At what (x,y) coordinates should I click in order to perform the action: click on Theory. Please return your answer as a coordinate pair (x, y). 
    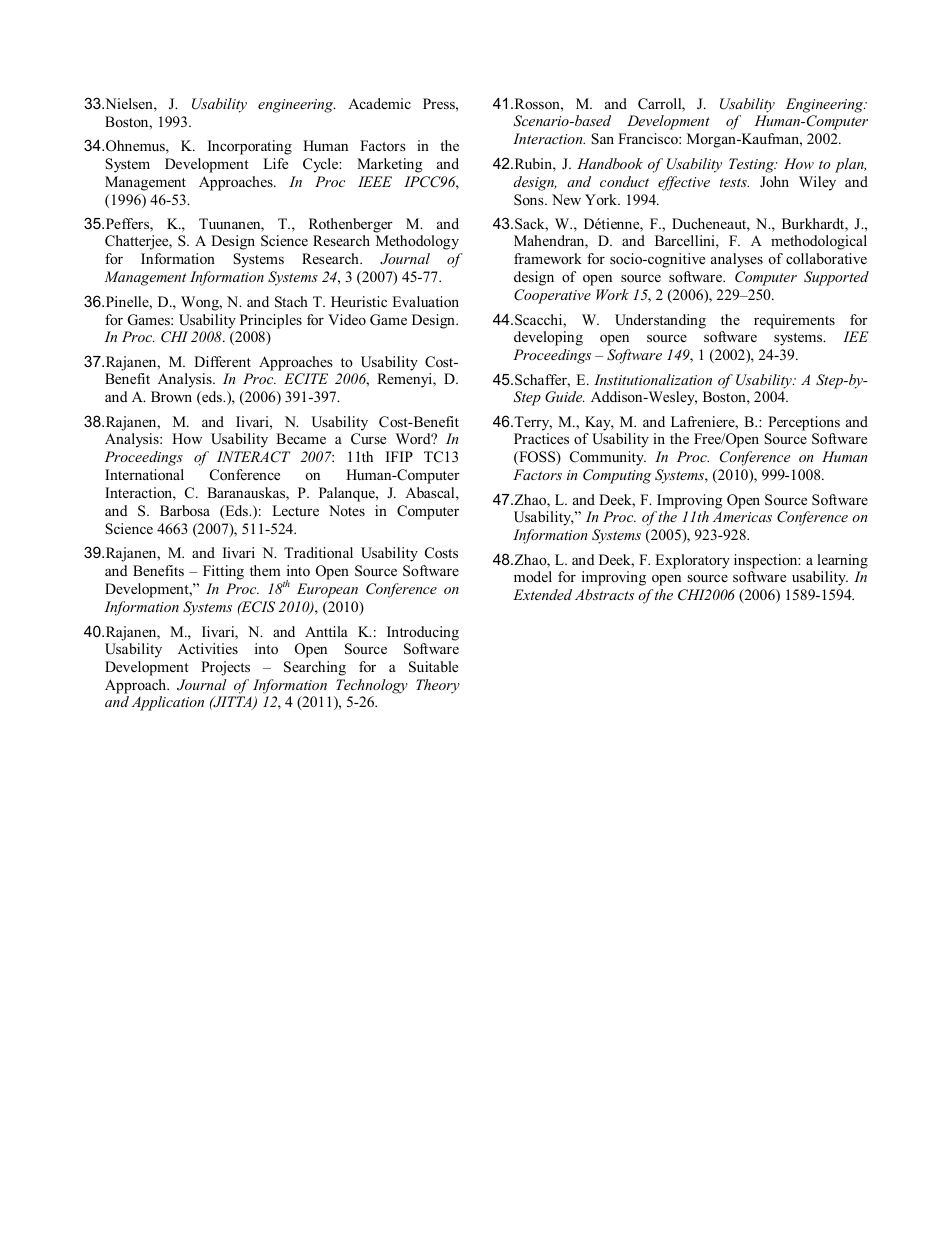
    Looking at the image, I should click on (438, 686).
